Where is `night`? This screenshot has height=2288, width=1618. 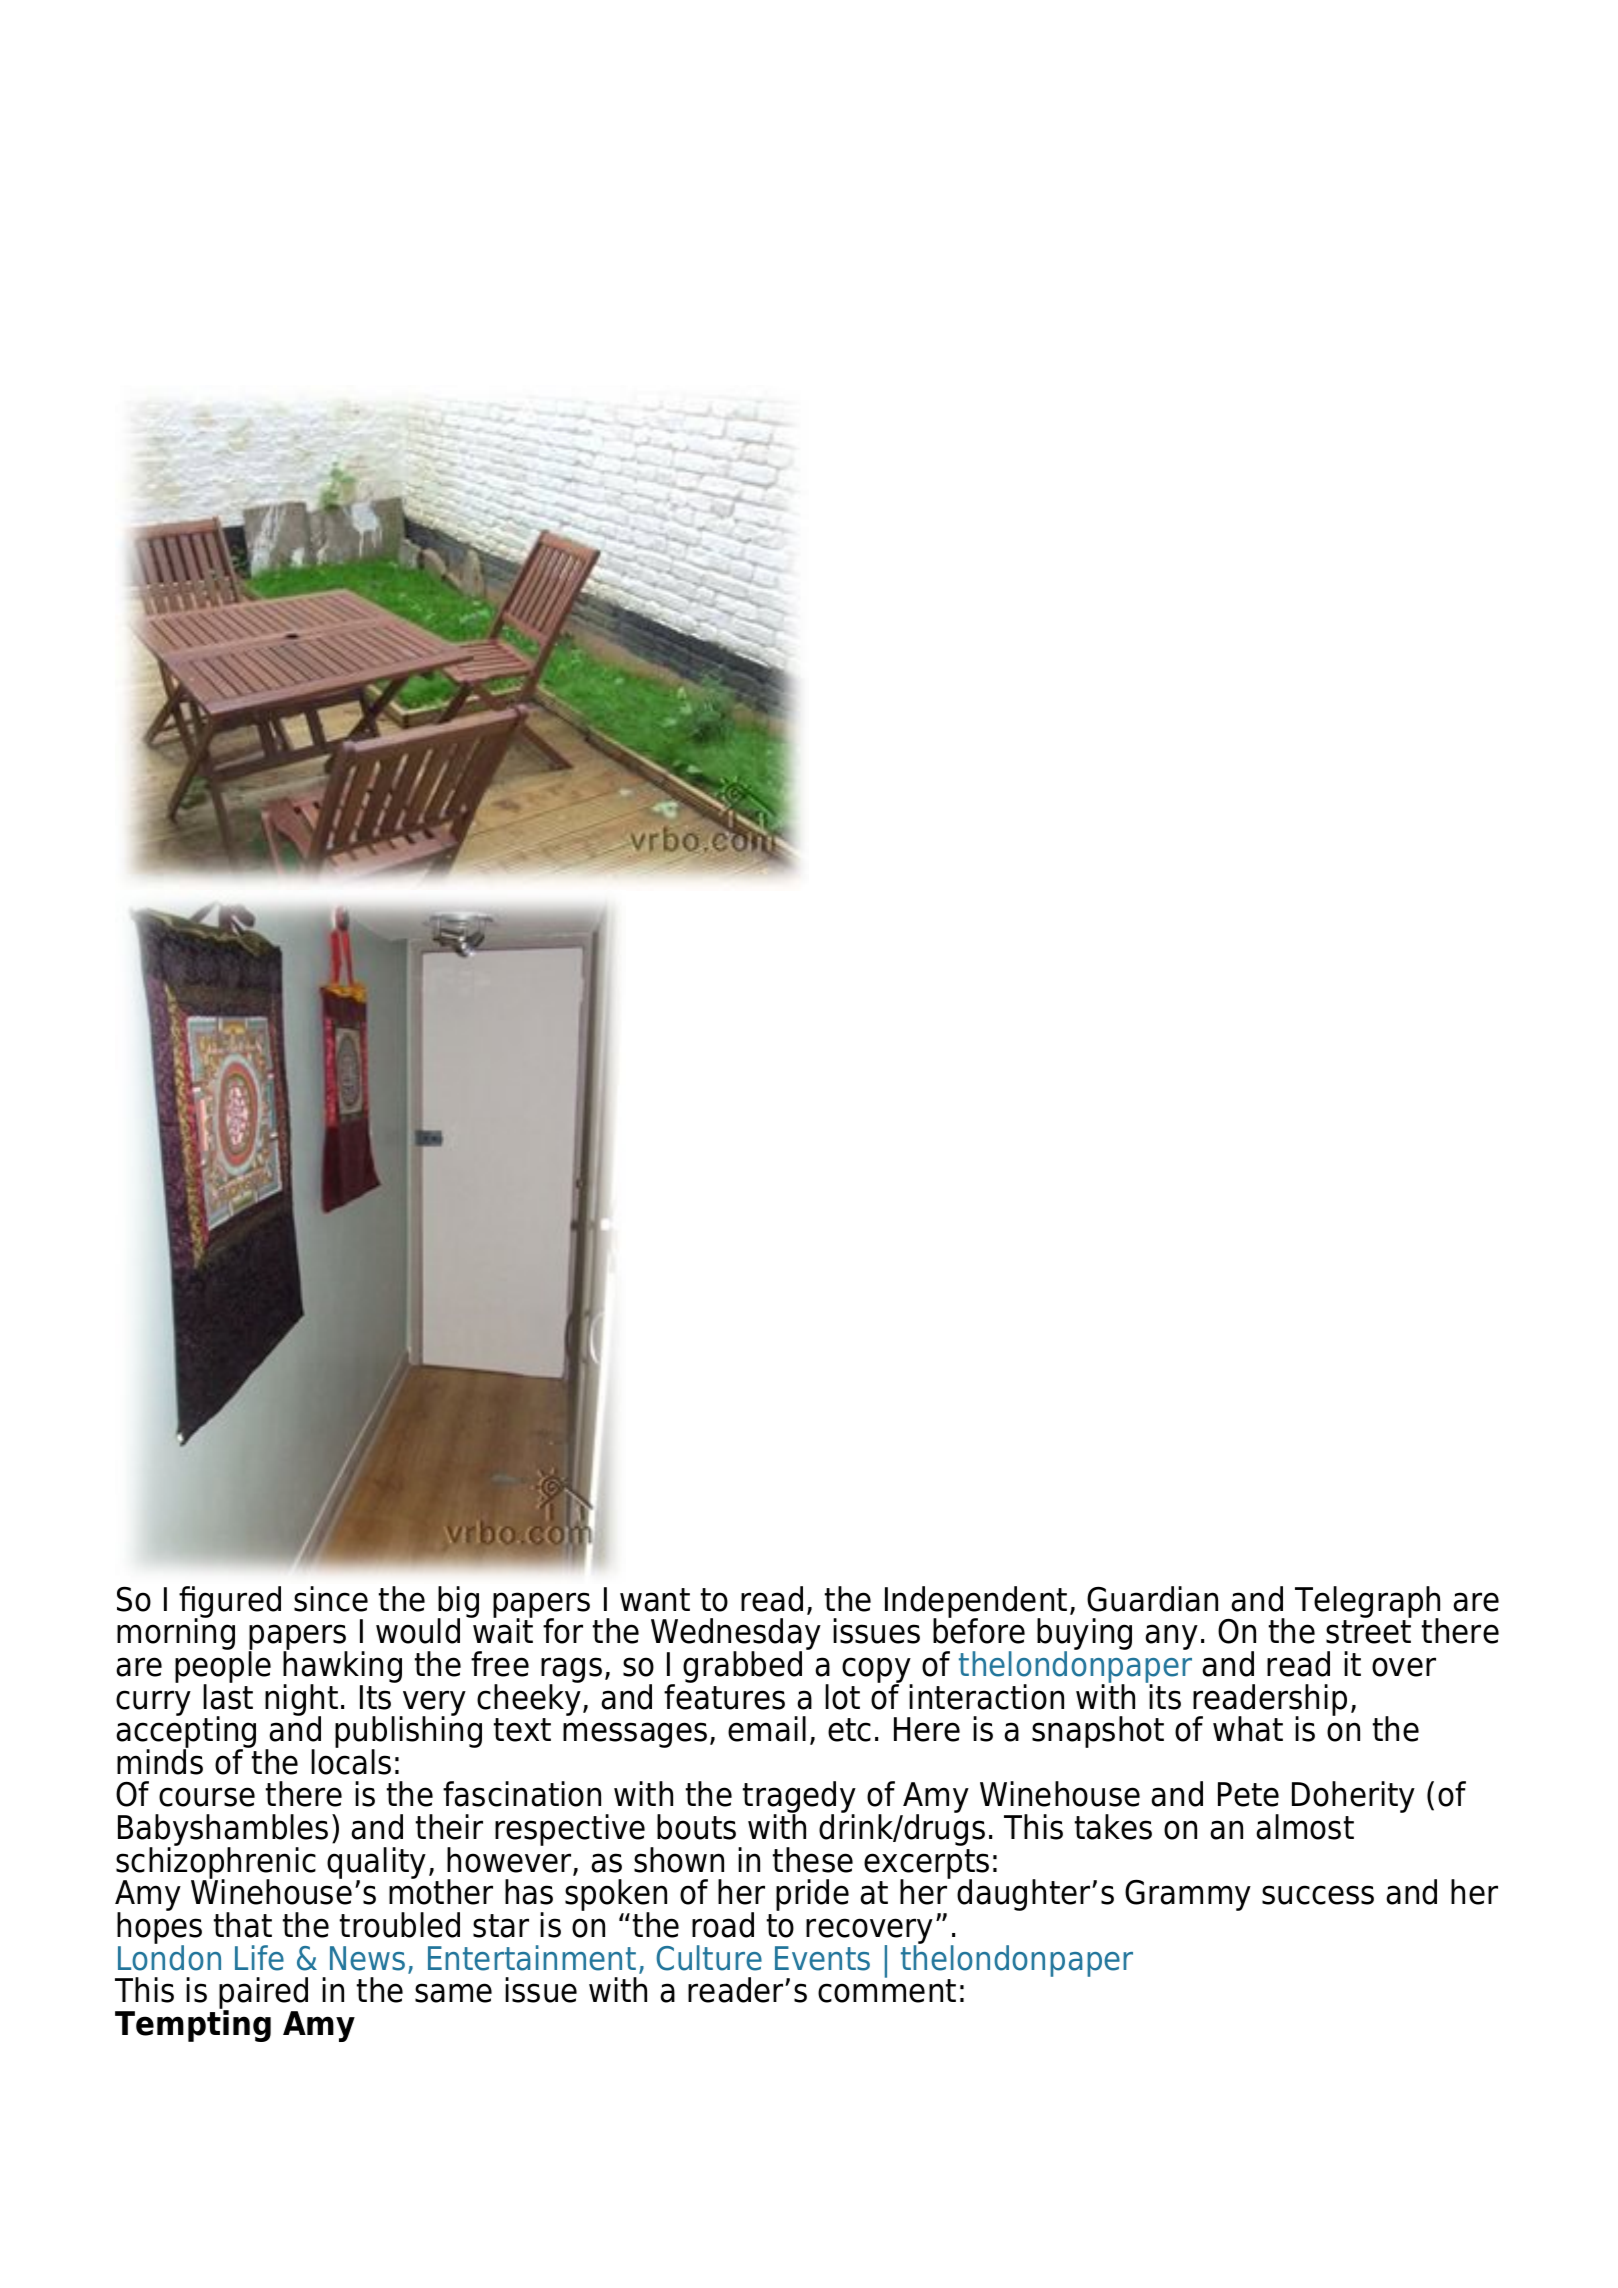 night is located at coordinates (301, 1701).
